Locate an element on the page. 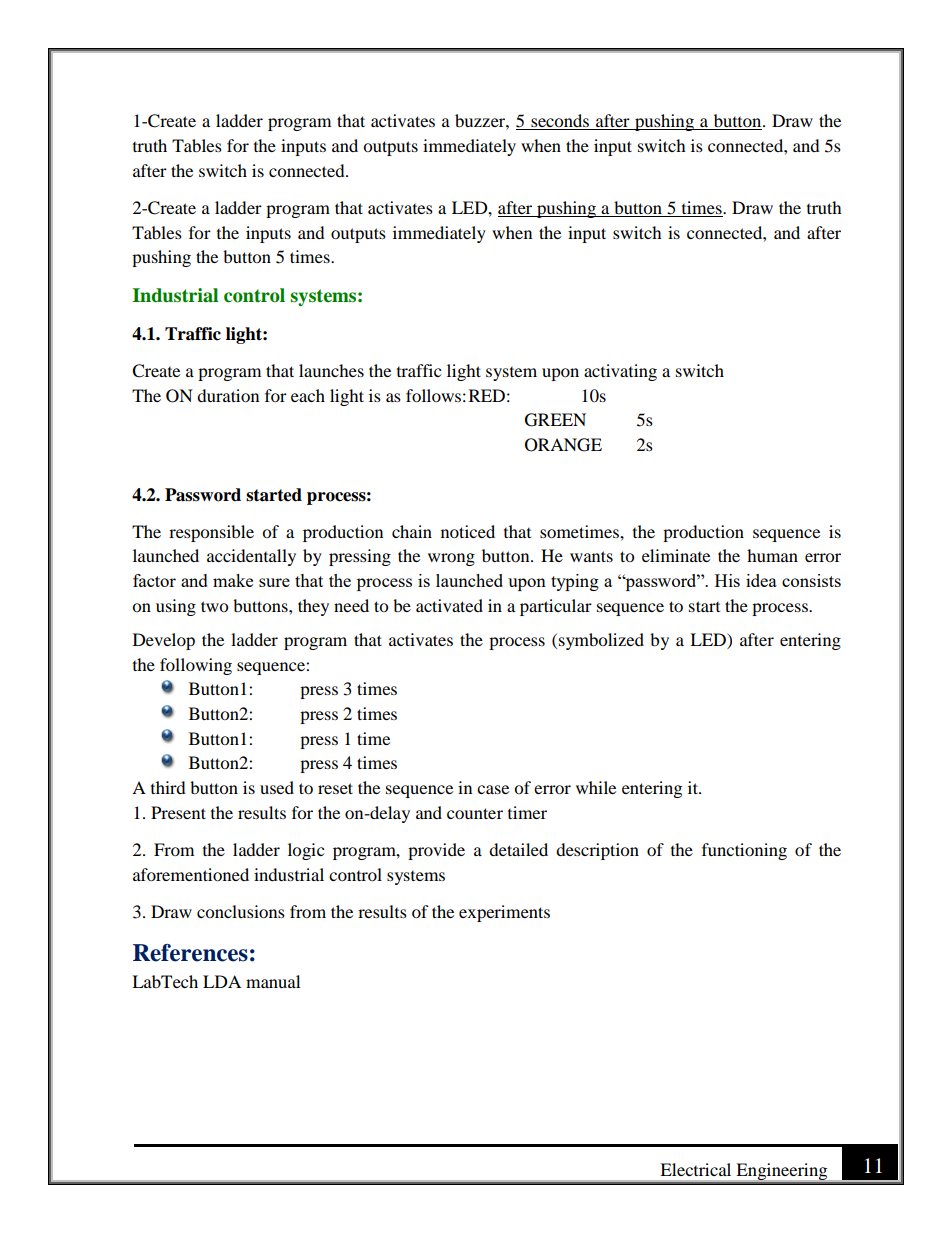 This image has width=952, height=1233. duration is located at coordinates (228, 395).
